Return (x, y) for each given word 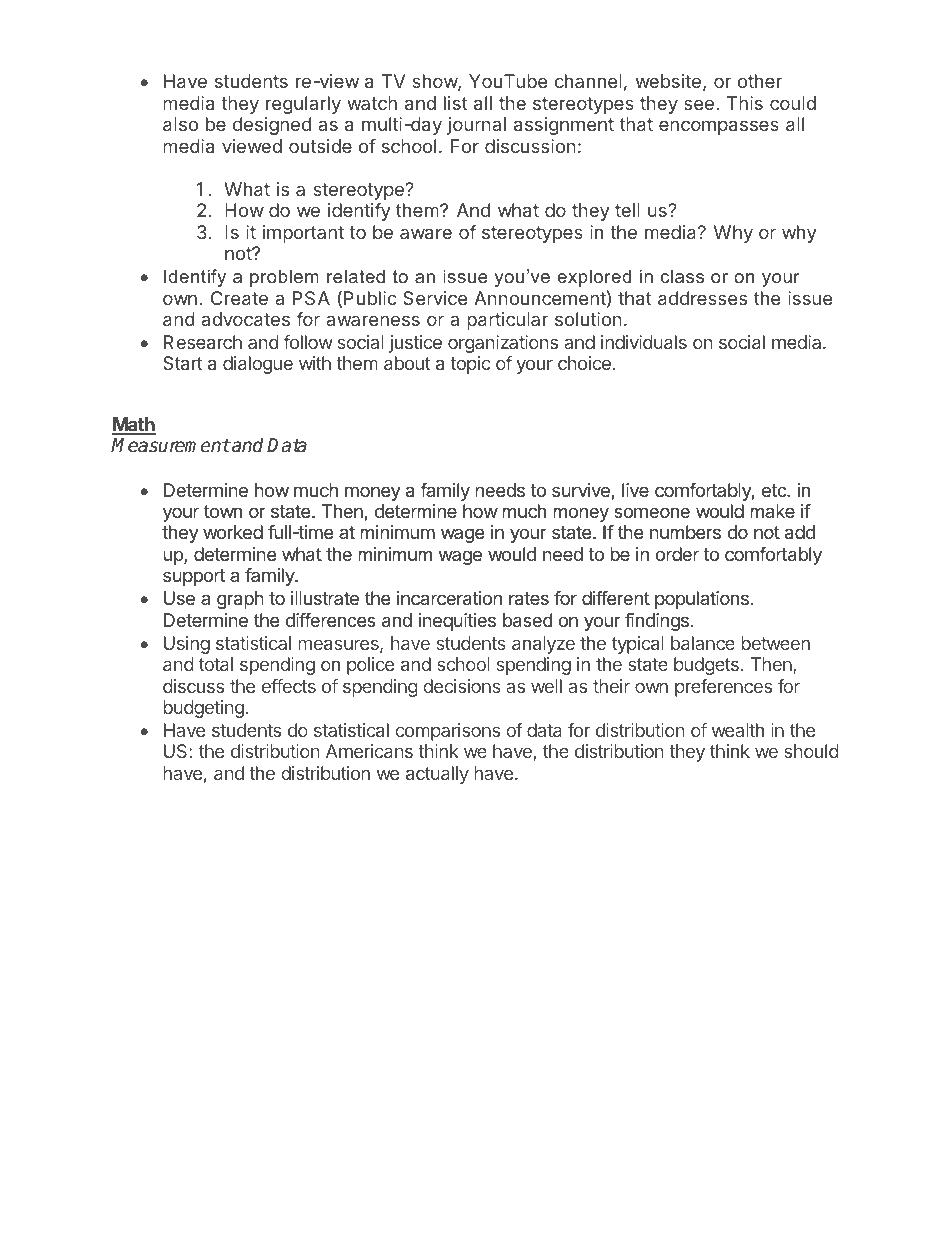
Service (435, 298)
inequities (457, 622)
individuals (644, 342)
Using (187, 645)
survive (582, 491)
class (682, 276)
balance (703, 643)
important (303, 234)
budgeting (203, 709)
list (456, 103)
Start (183, 363)
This (745, 103)
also (180, 124)
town (223, 511)
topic (470, 365)
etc (775, 490)
